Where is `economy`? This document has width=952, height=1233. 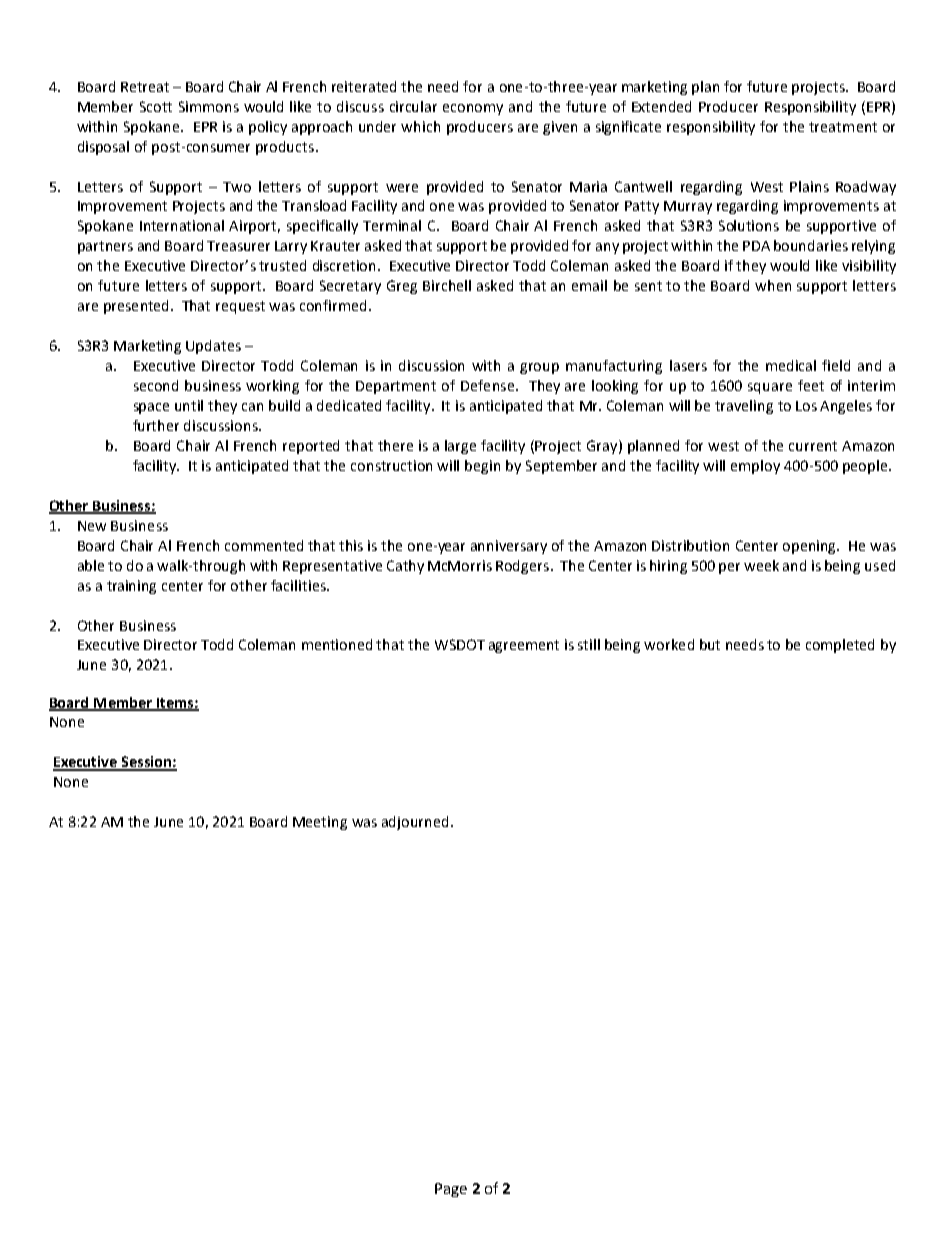
economy is located at coordinates (473, 109).
